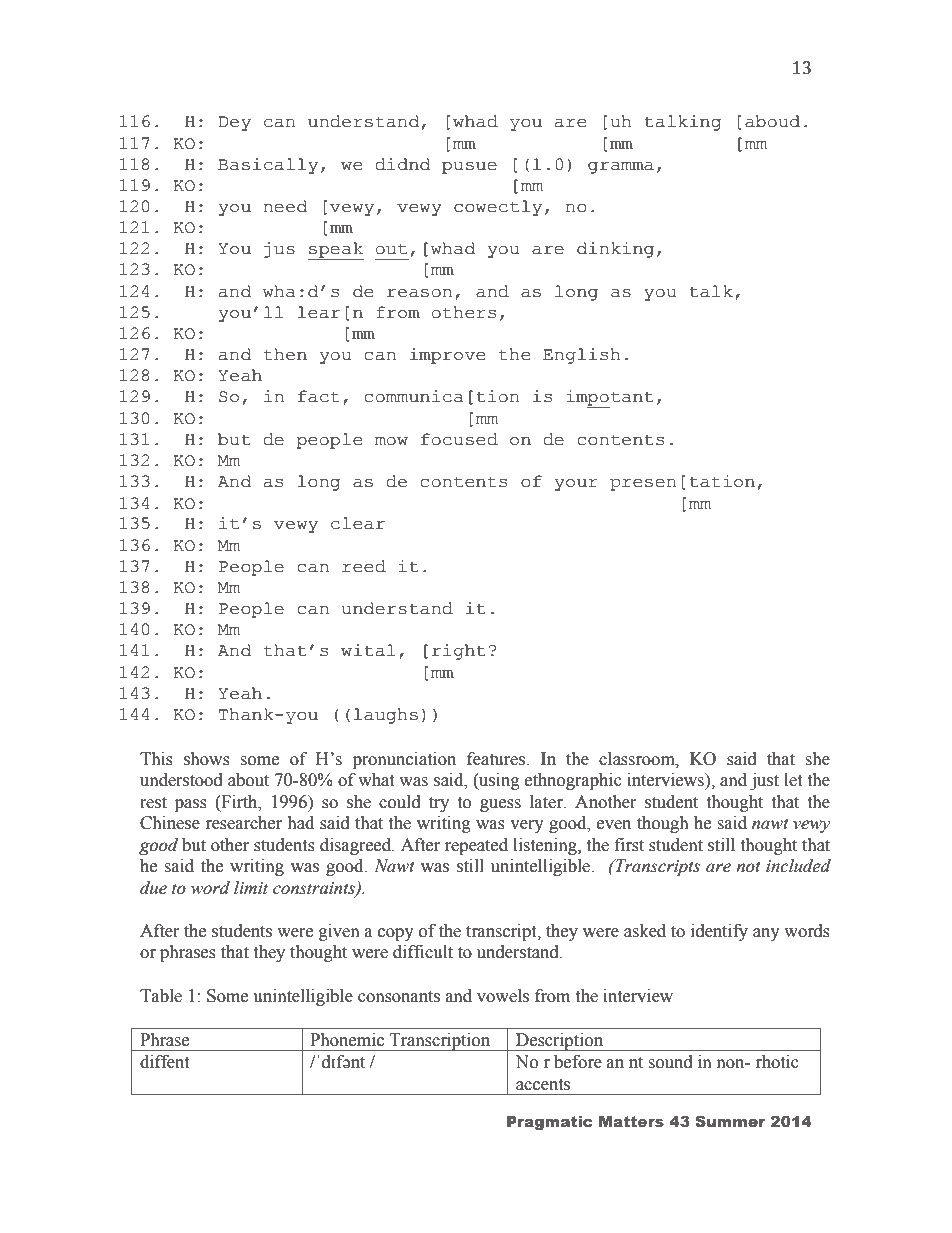 This screenshot has width=952, height=1233. What do you see at coordinates (582, 356) in the screenshot?
I see `English` at bounding box center [582, 356].
